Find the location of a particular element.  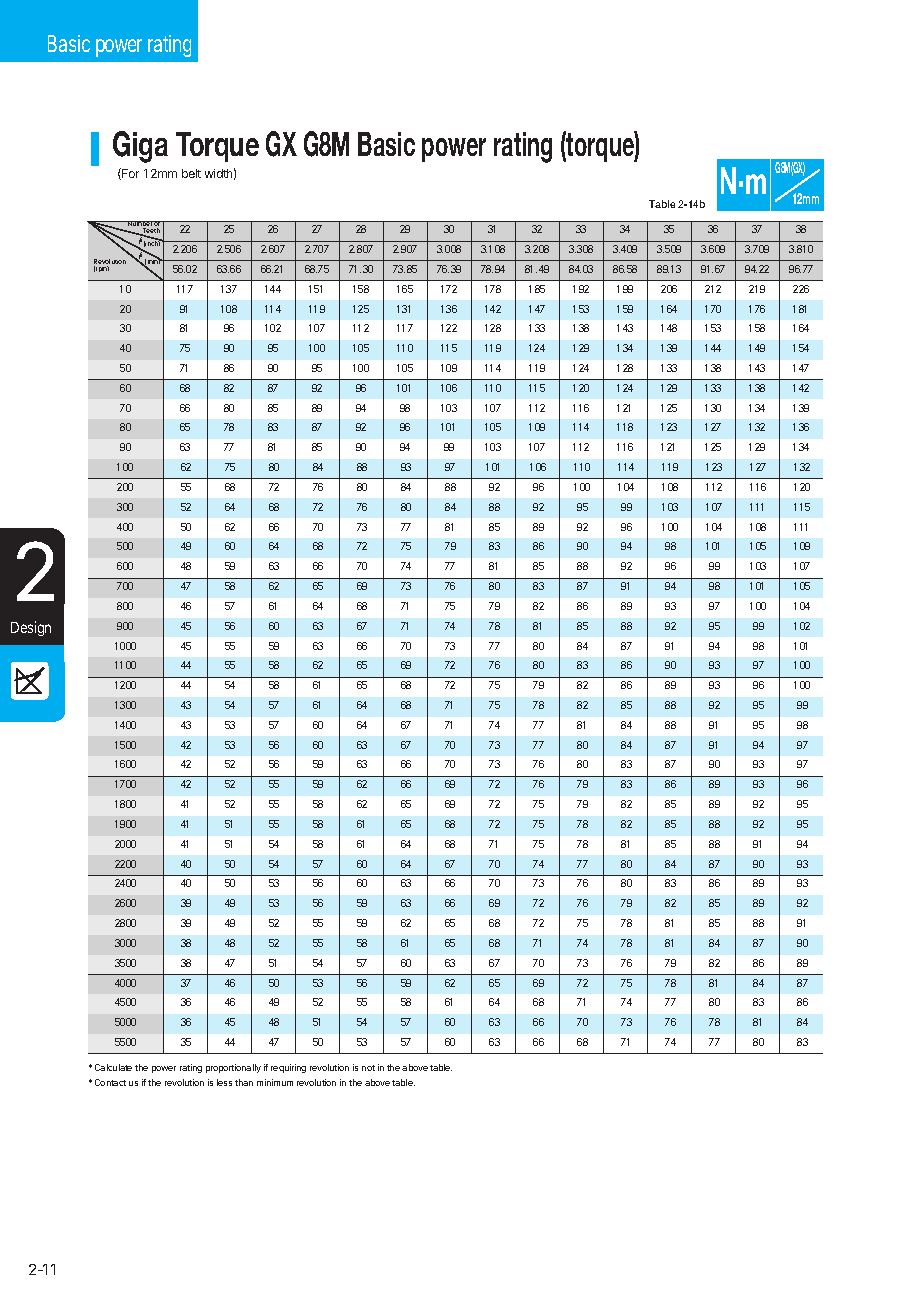

less is located at coordinates (224, 1082).
